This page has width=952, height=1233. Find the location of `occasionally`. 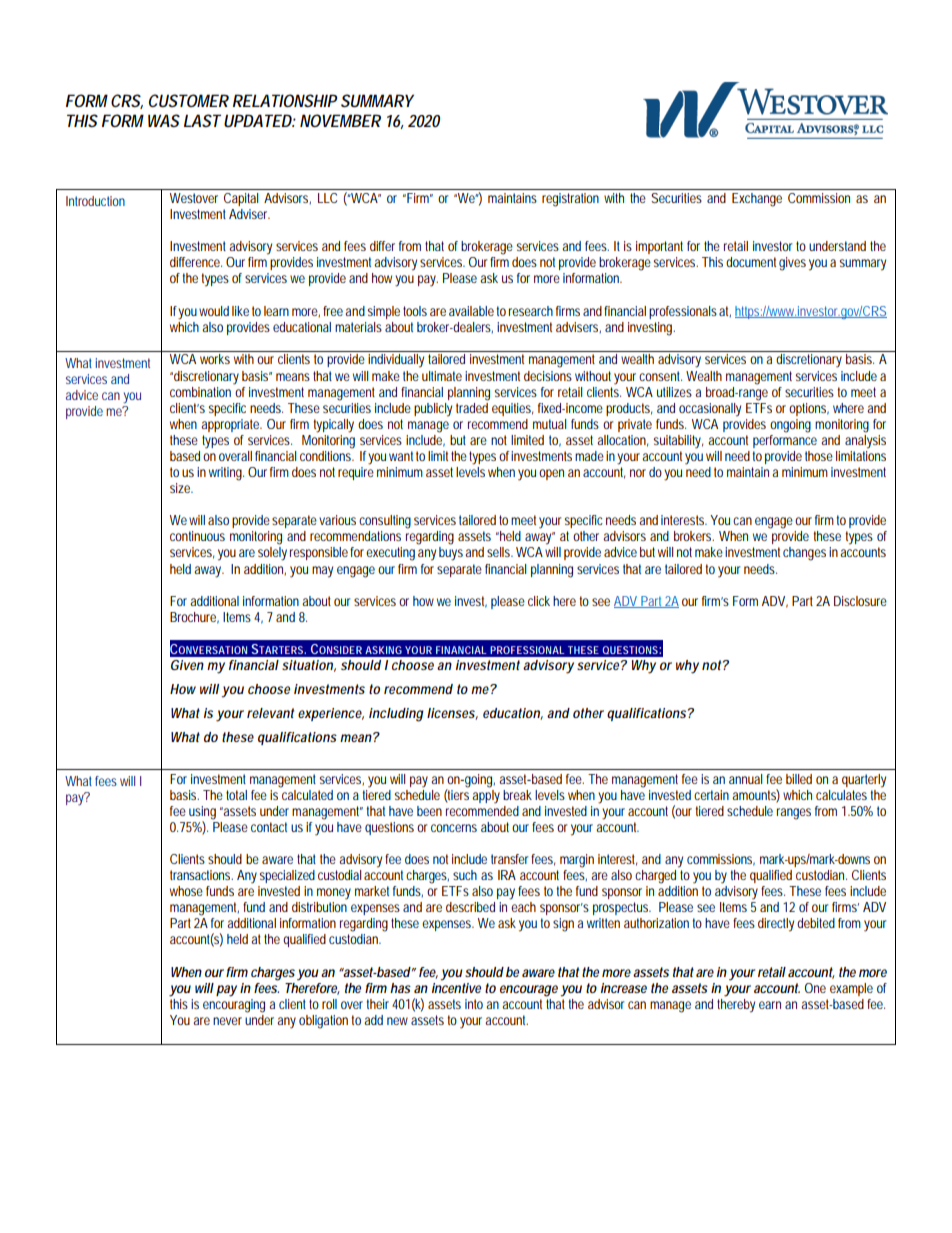

occasionally is located at coordinates (710, 410).
